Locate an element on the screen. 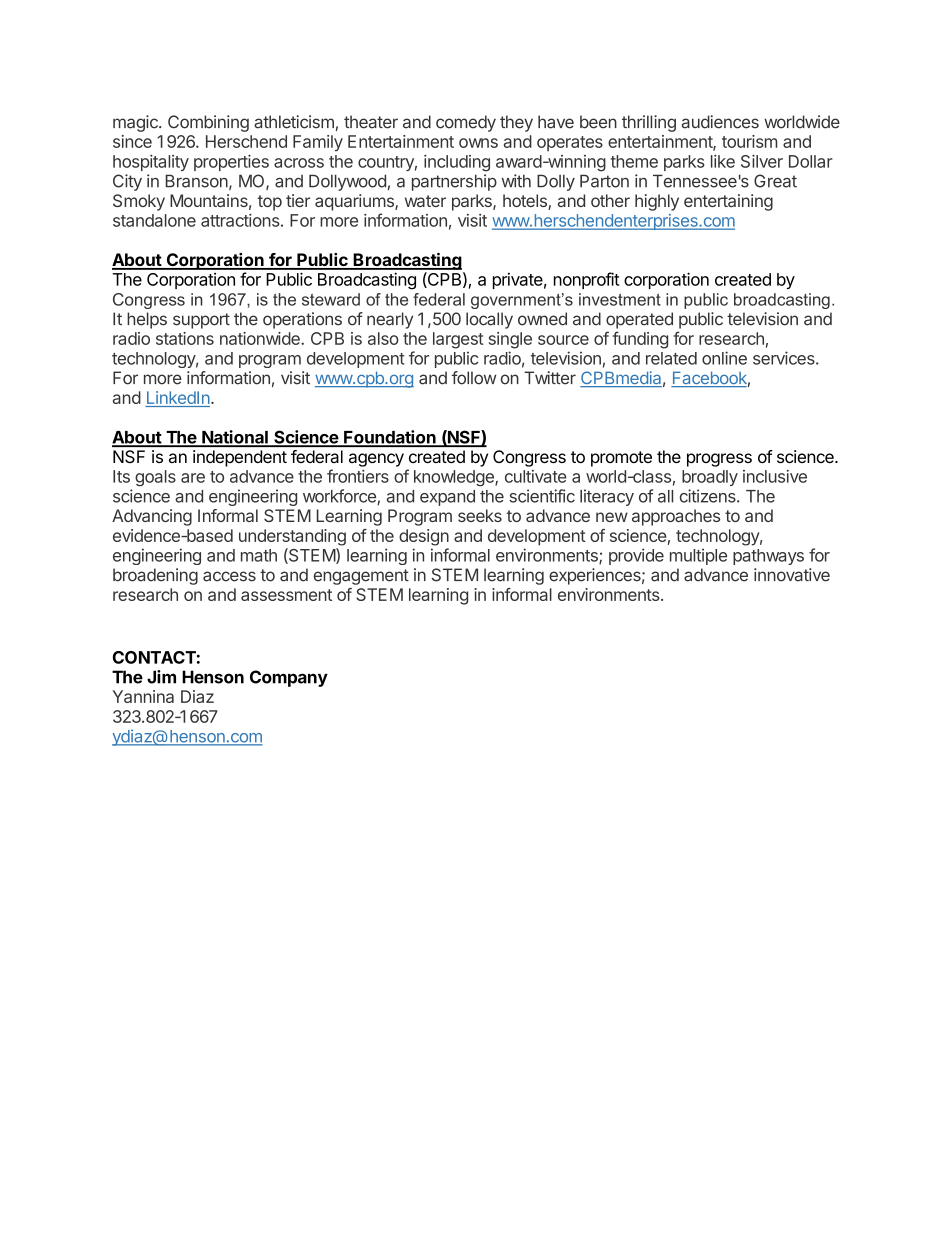 The image size is (952, 1233). follow is located at coordinates (474, 378).
